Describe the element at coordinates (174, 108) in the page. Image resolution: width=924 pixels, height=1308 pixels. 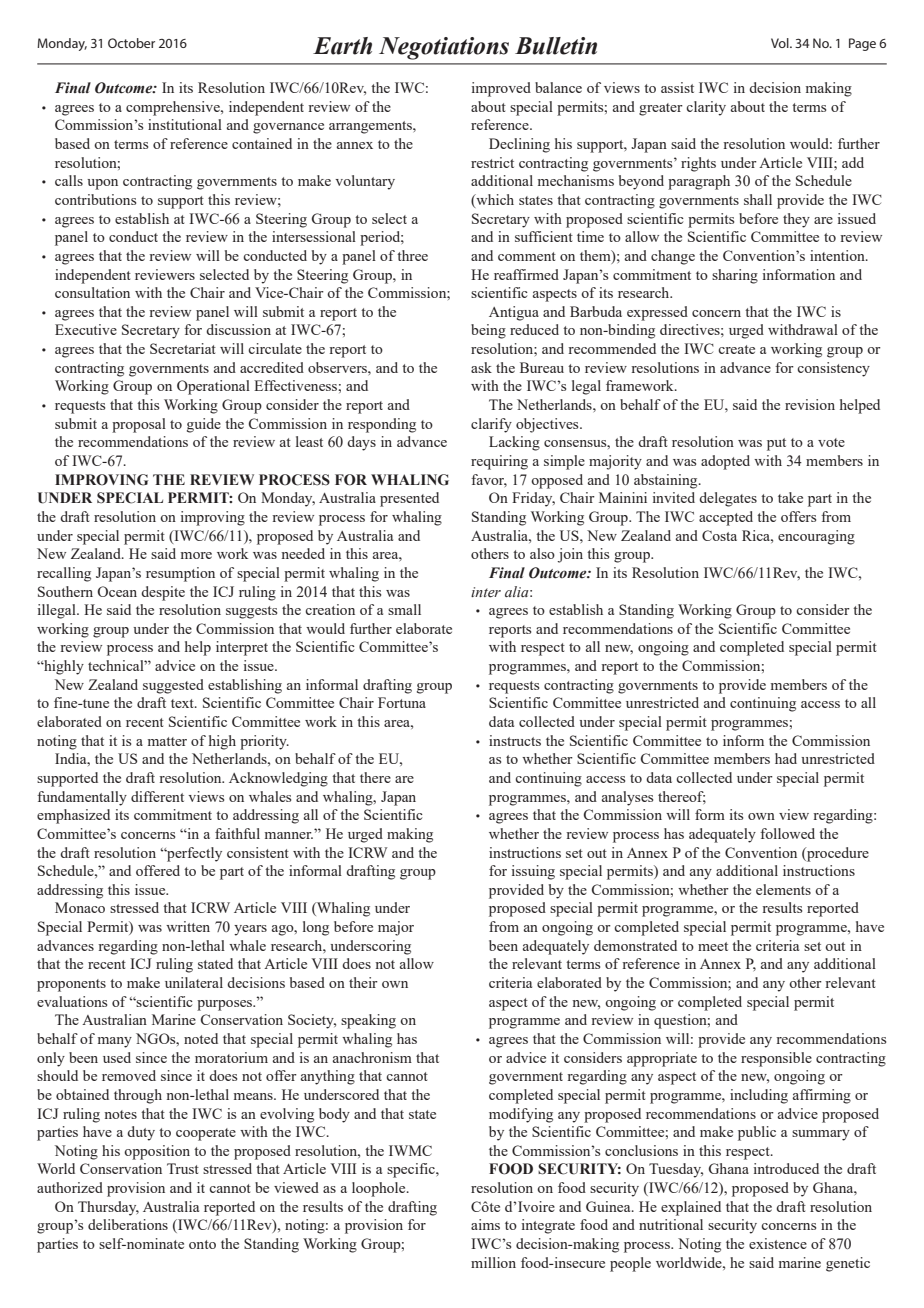
I see `comprehensive` at that location.
